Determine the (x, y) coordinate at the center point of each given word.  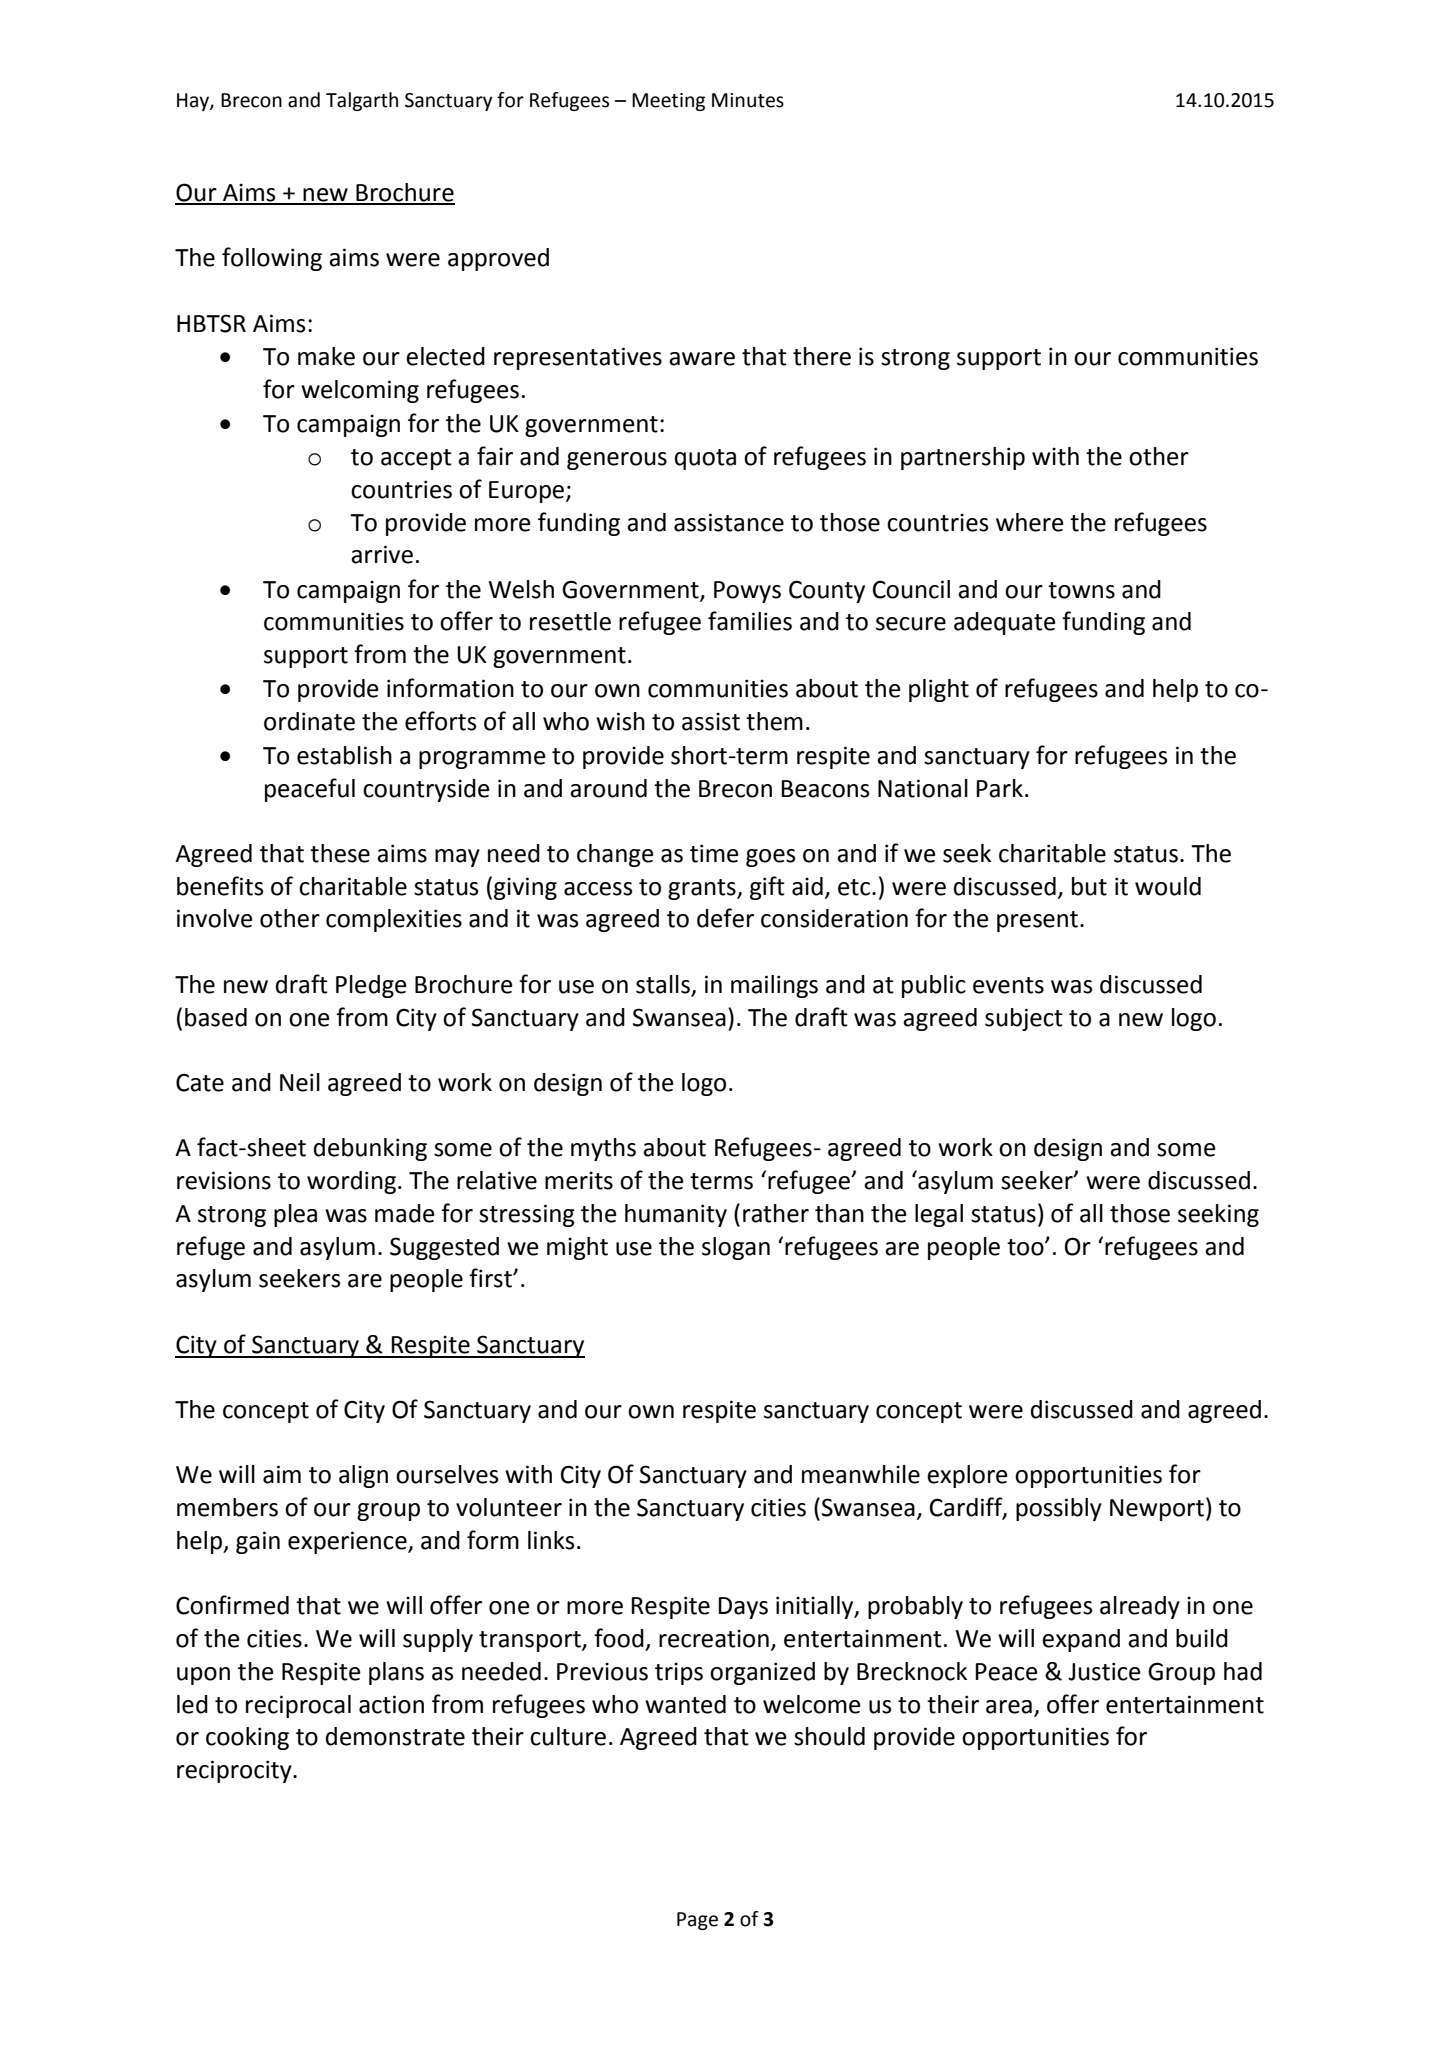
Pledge (371, 986)
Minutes (748, 100)
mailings (774, 986)
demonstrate (395, 1736)
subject (1024, 1019)
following (272, 259)
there (822, 356)
